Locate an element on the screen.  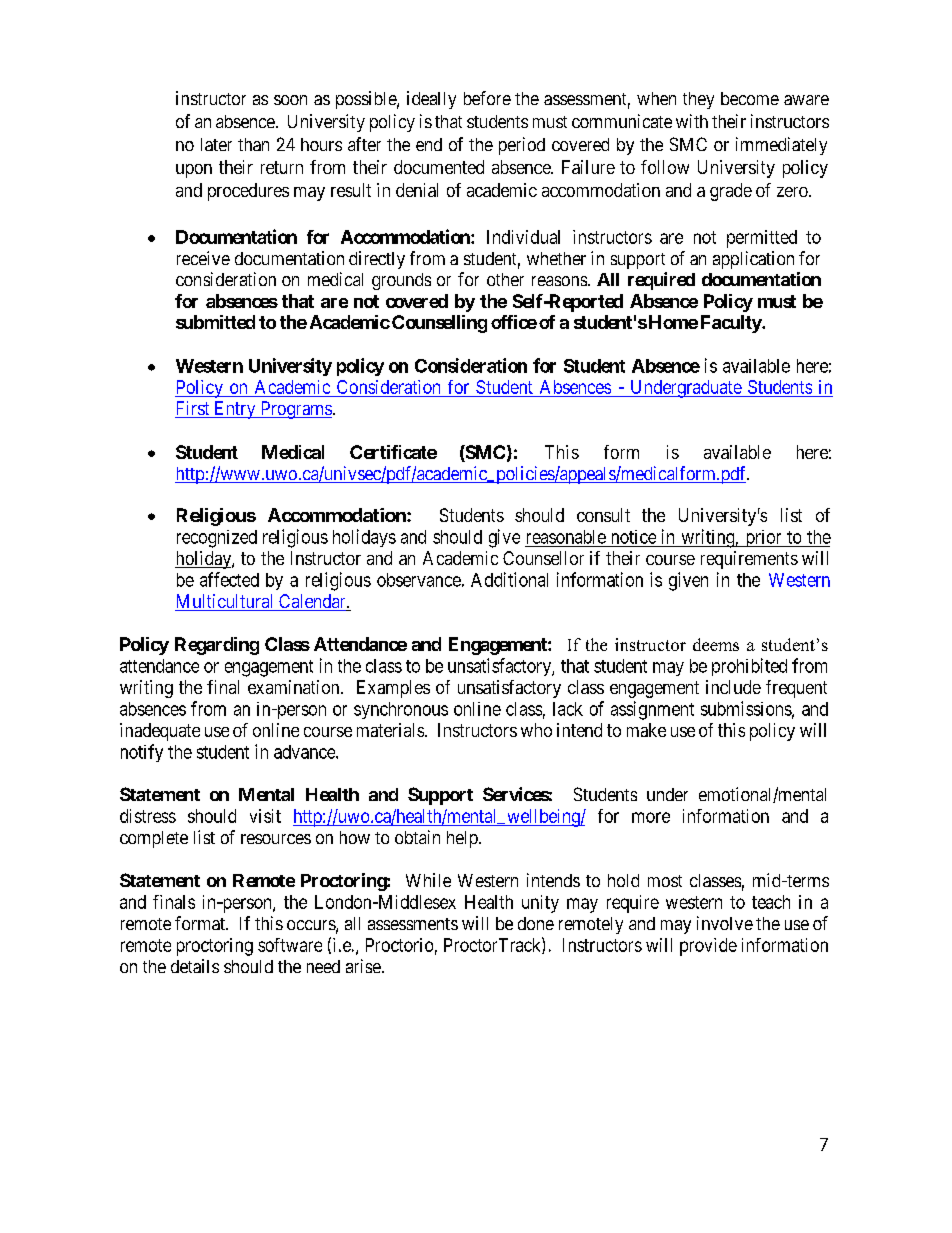
recognized is located at coordinates (217, 539).
